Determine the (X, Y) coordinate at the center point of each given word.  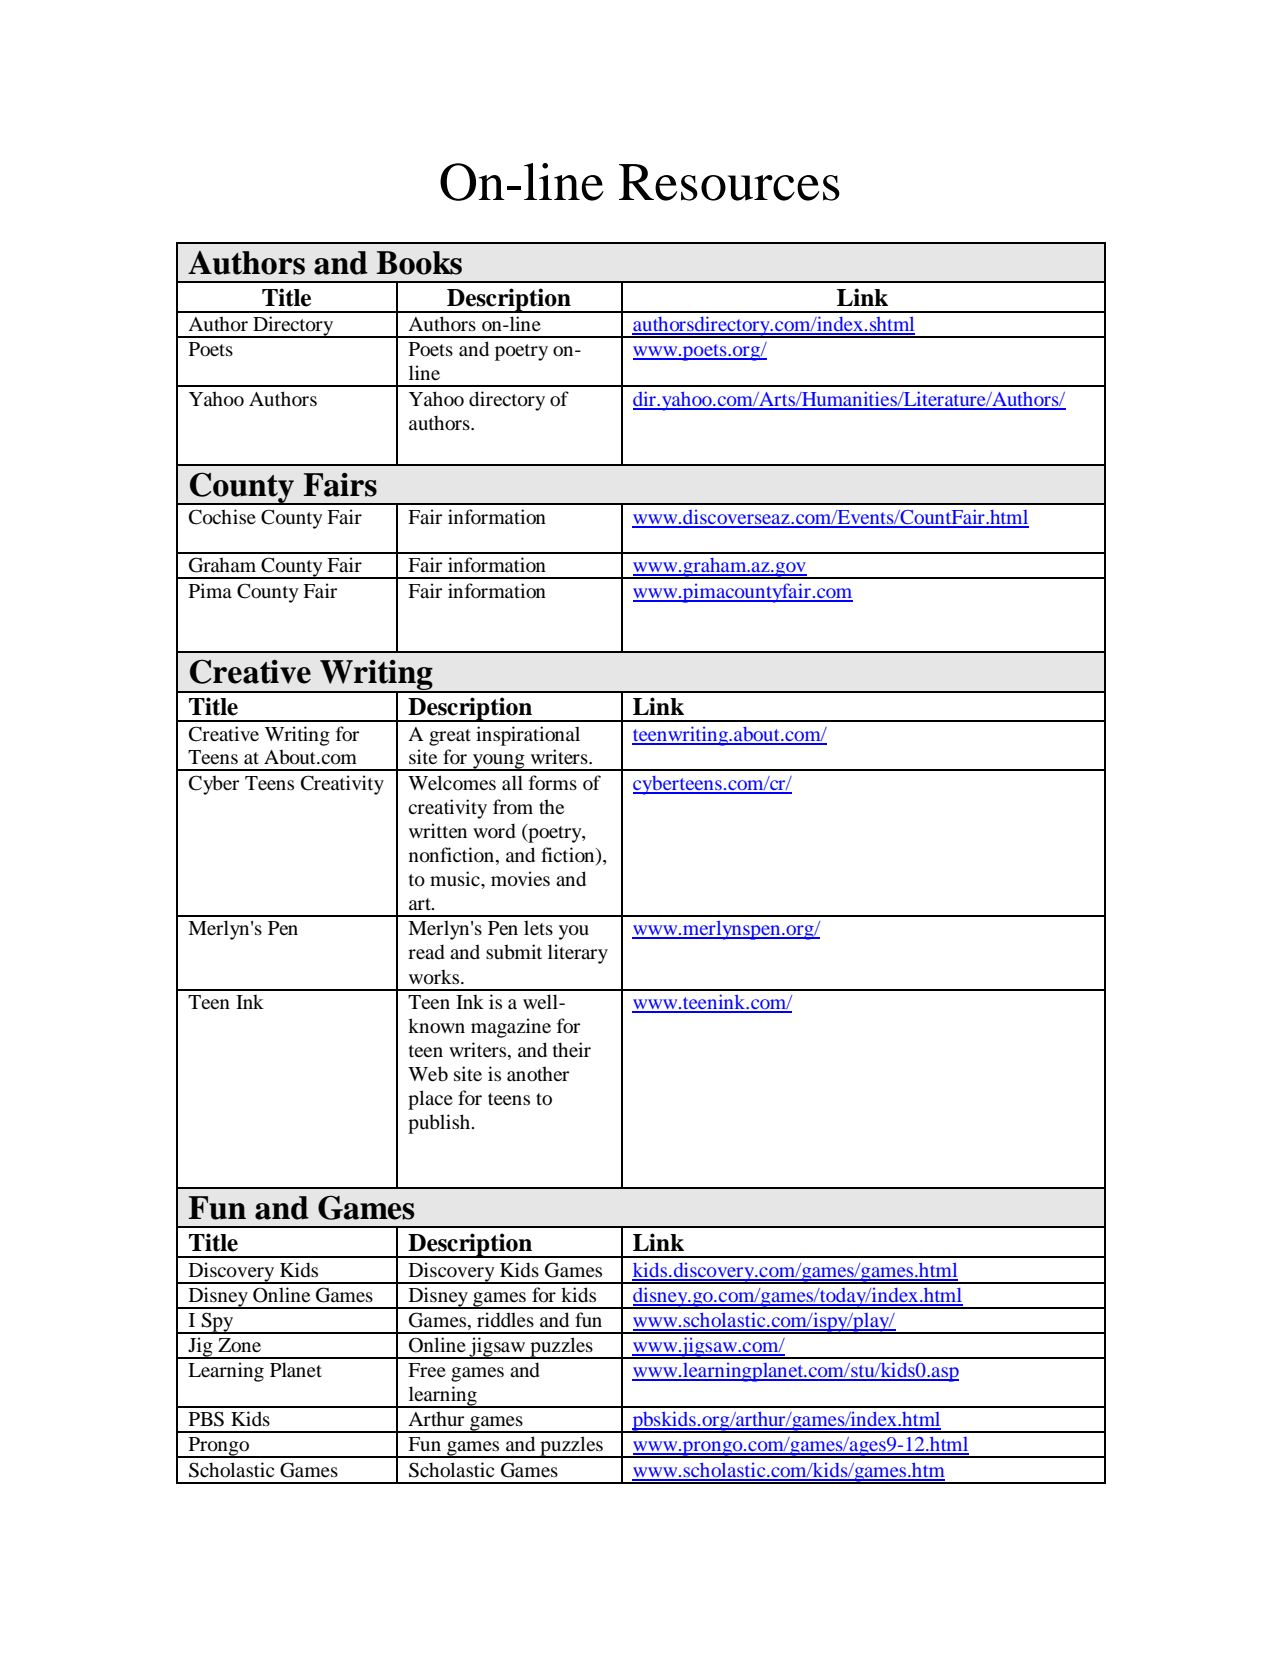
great (450, 737)
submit (514, 951)
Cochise (222, 517)
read (426, 952)
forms (553, 783)
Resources (729, 182)
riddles (505, 1320)
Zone (239, 1345)
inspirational (528, 736)
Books (419, 263)
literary (578, 954)
